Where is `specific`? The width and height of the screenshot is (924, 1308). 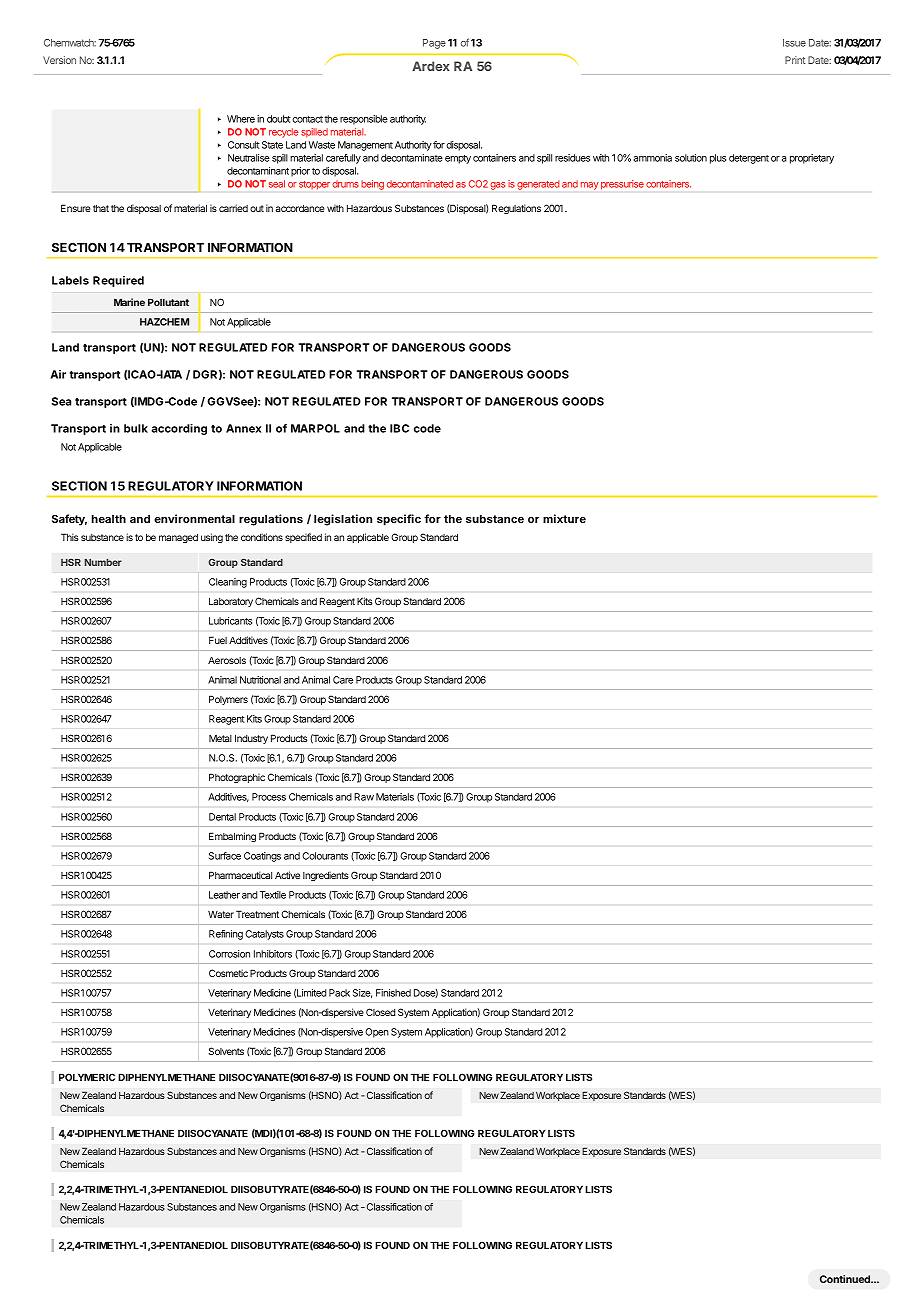 specific is located at coordinates (399, 520).
